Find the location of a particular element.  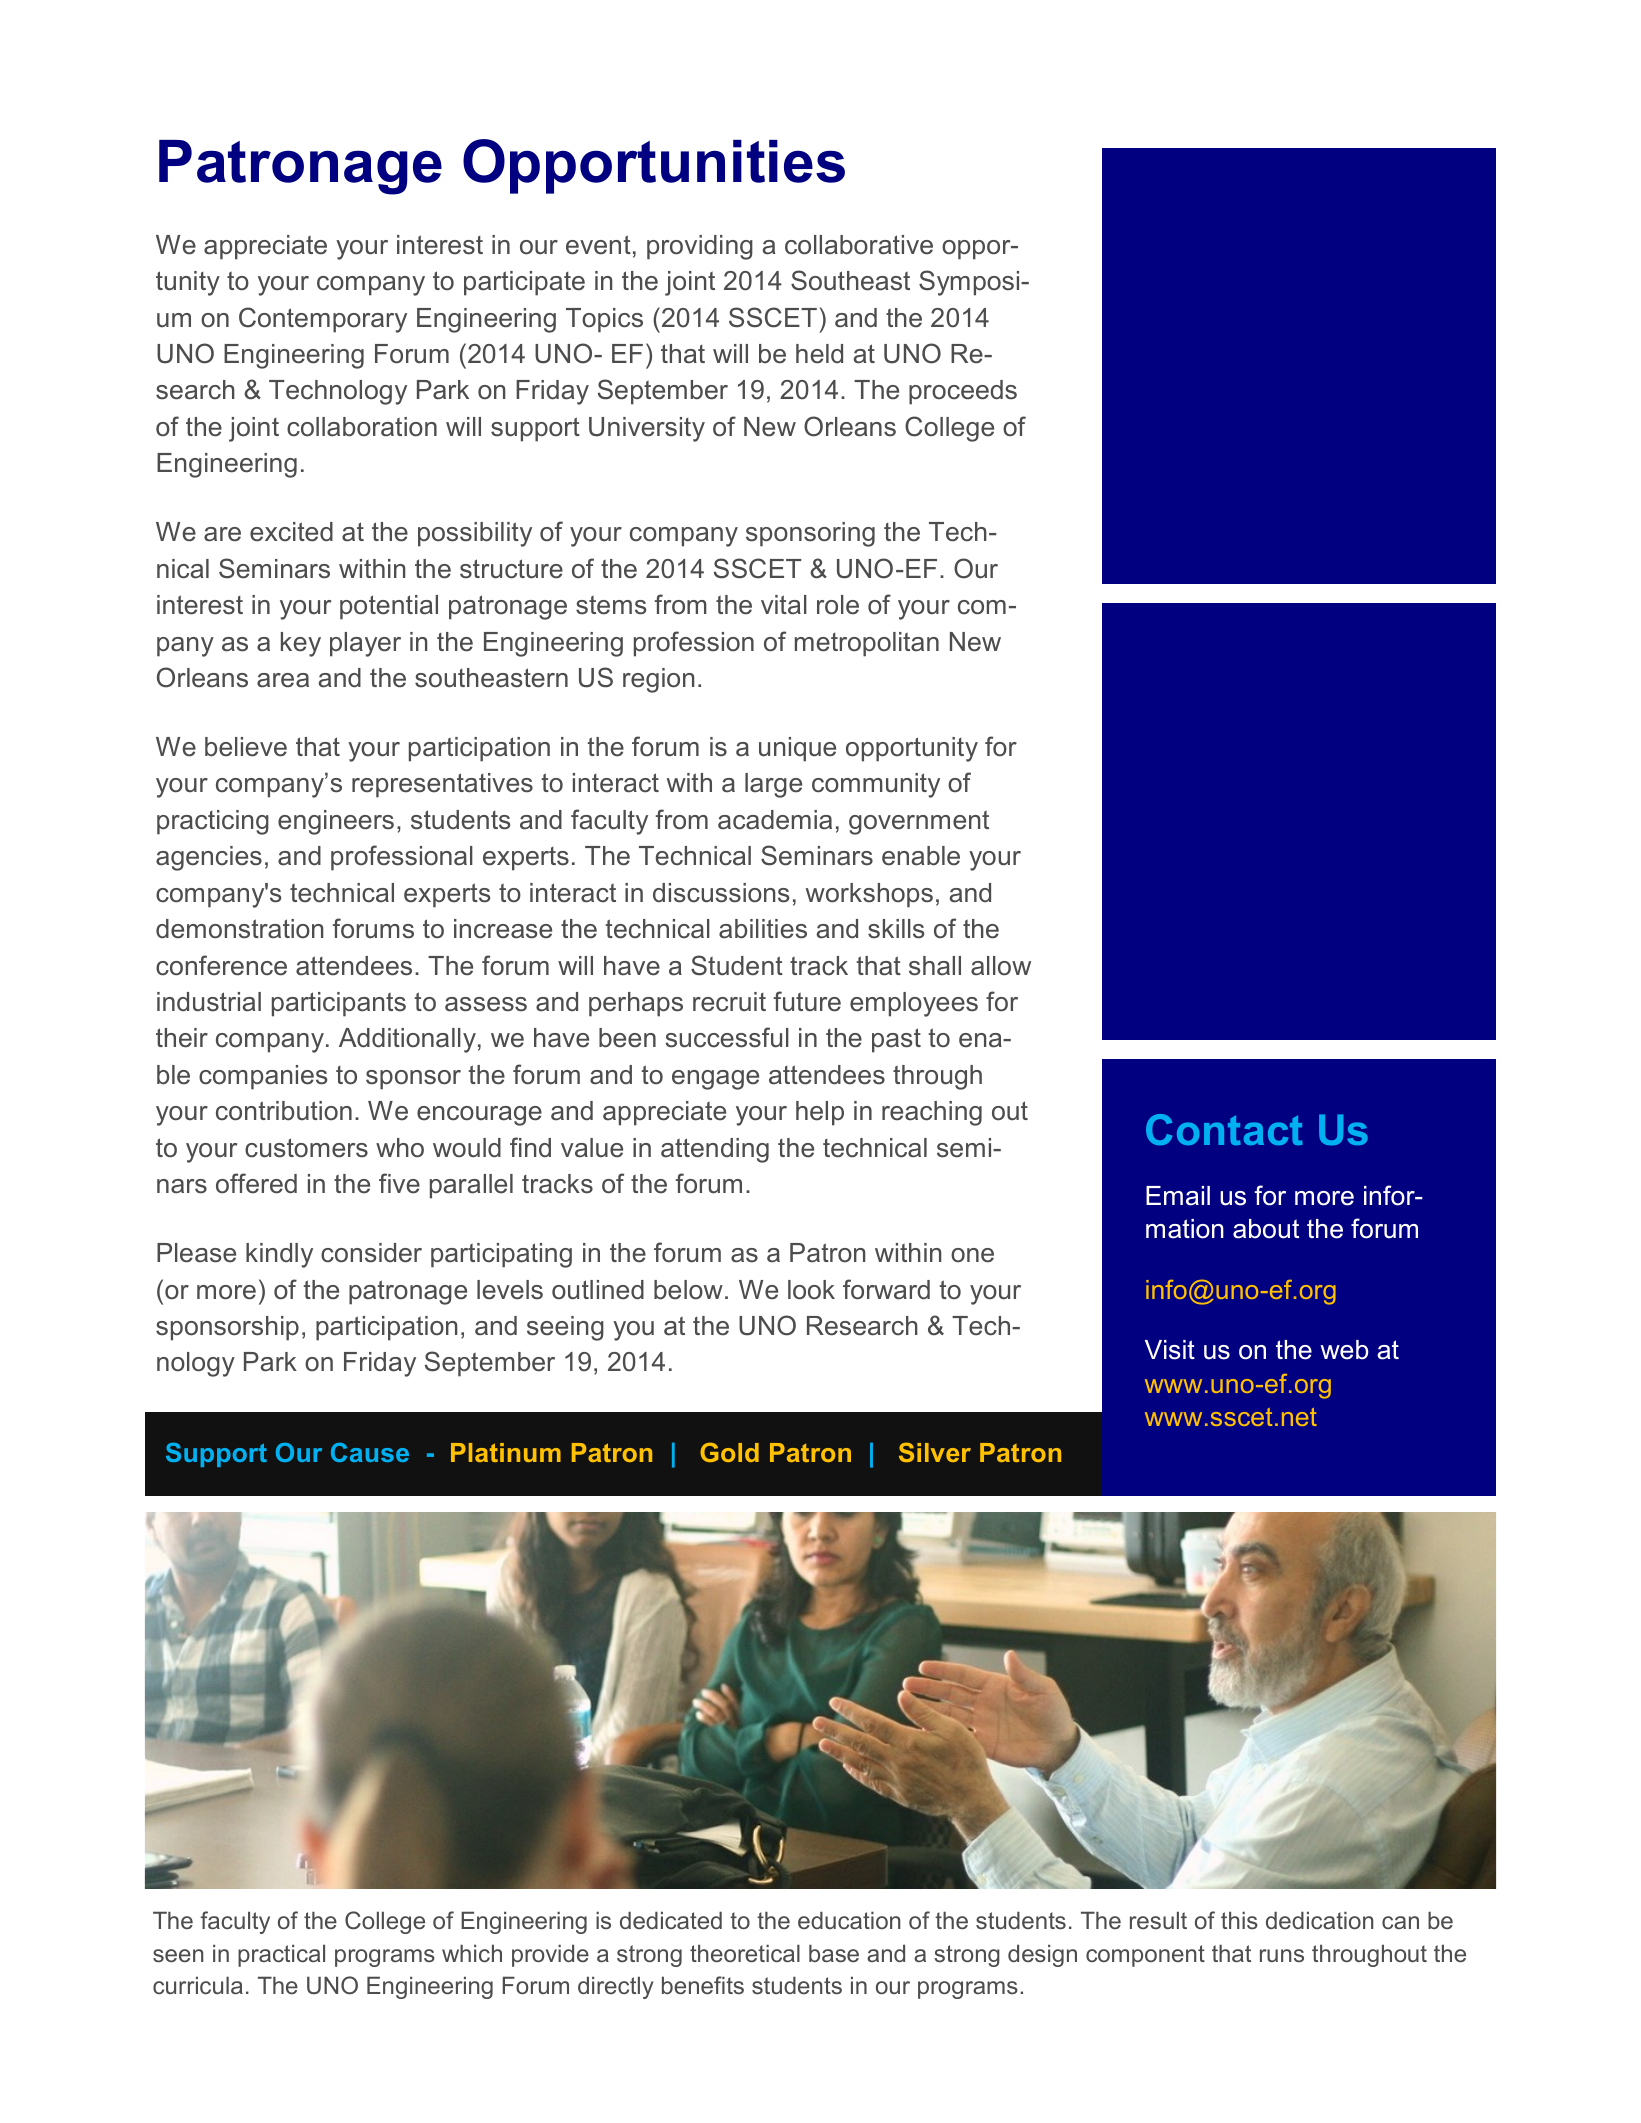

Contemporary is located at coordinates (323, 320).
